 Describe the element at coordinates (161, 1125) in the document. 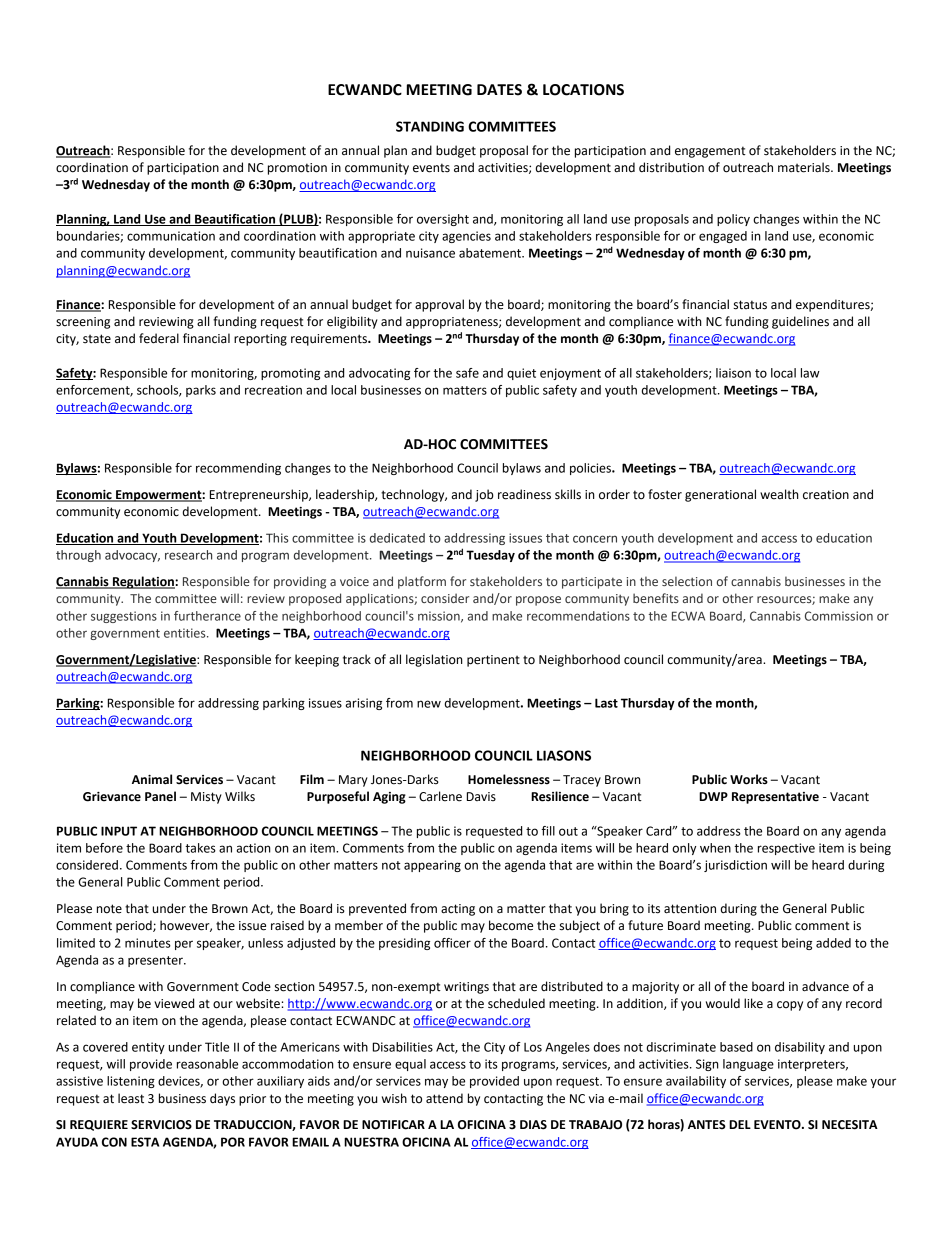

I see `SERVICIOS` at that location.
